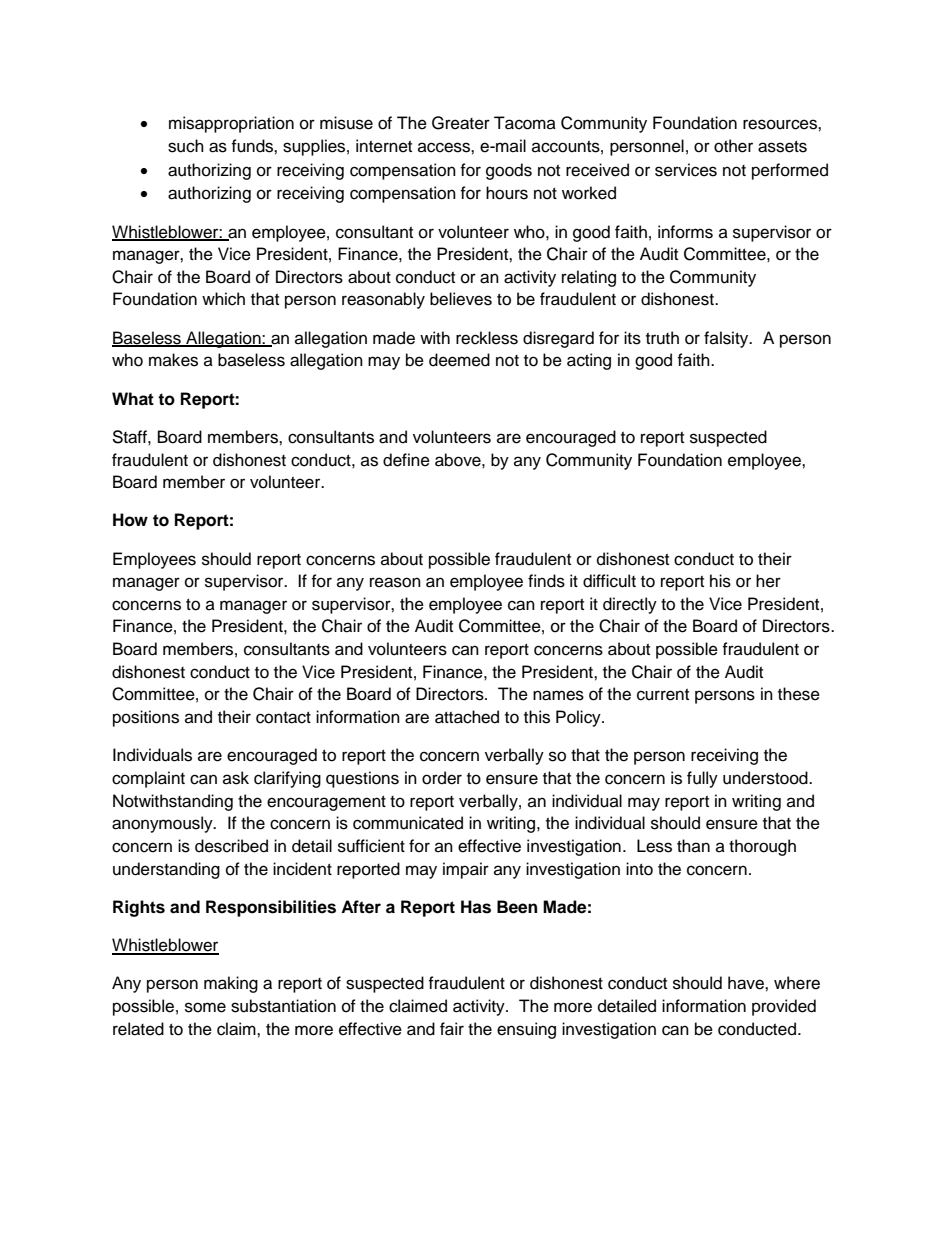 The width and height of the document is (952, 1233). I want to click on some, so click(205, 1007).
